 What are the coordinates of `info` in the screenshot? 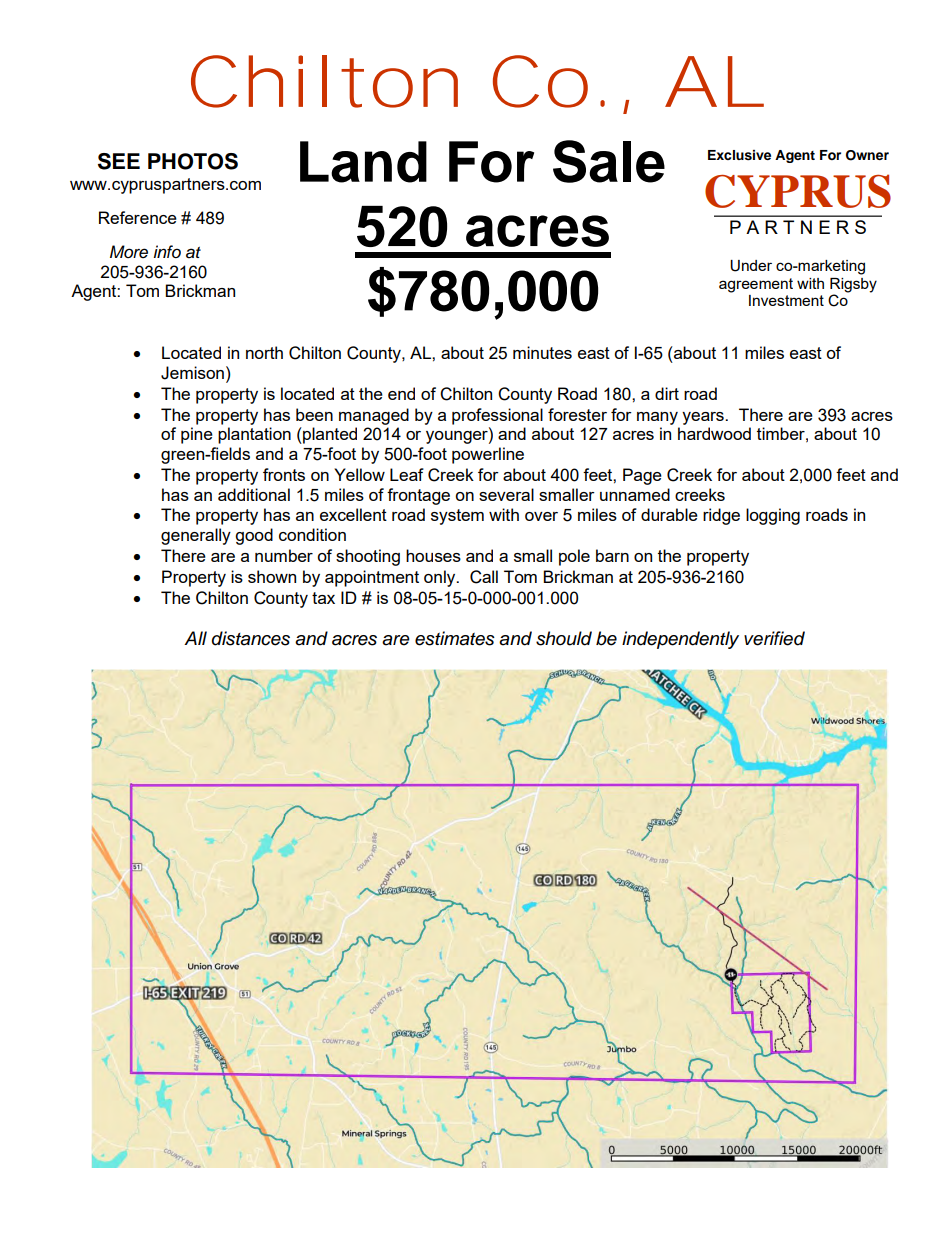 It's located at (167, 251).
